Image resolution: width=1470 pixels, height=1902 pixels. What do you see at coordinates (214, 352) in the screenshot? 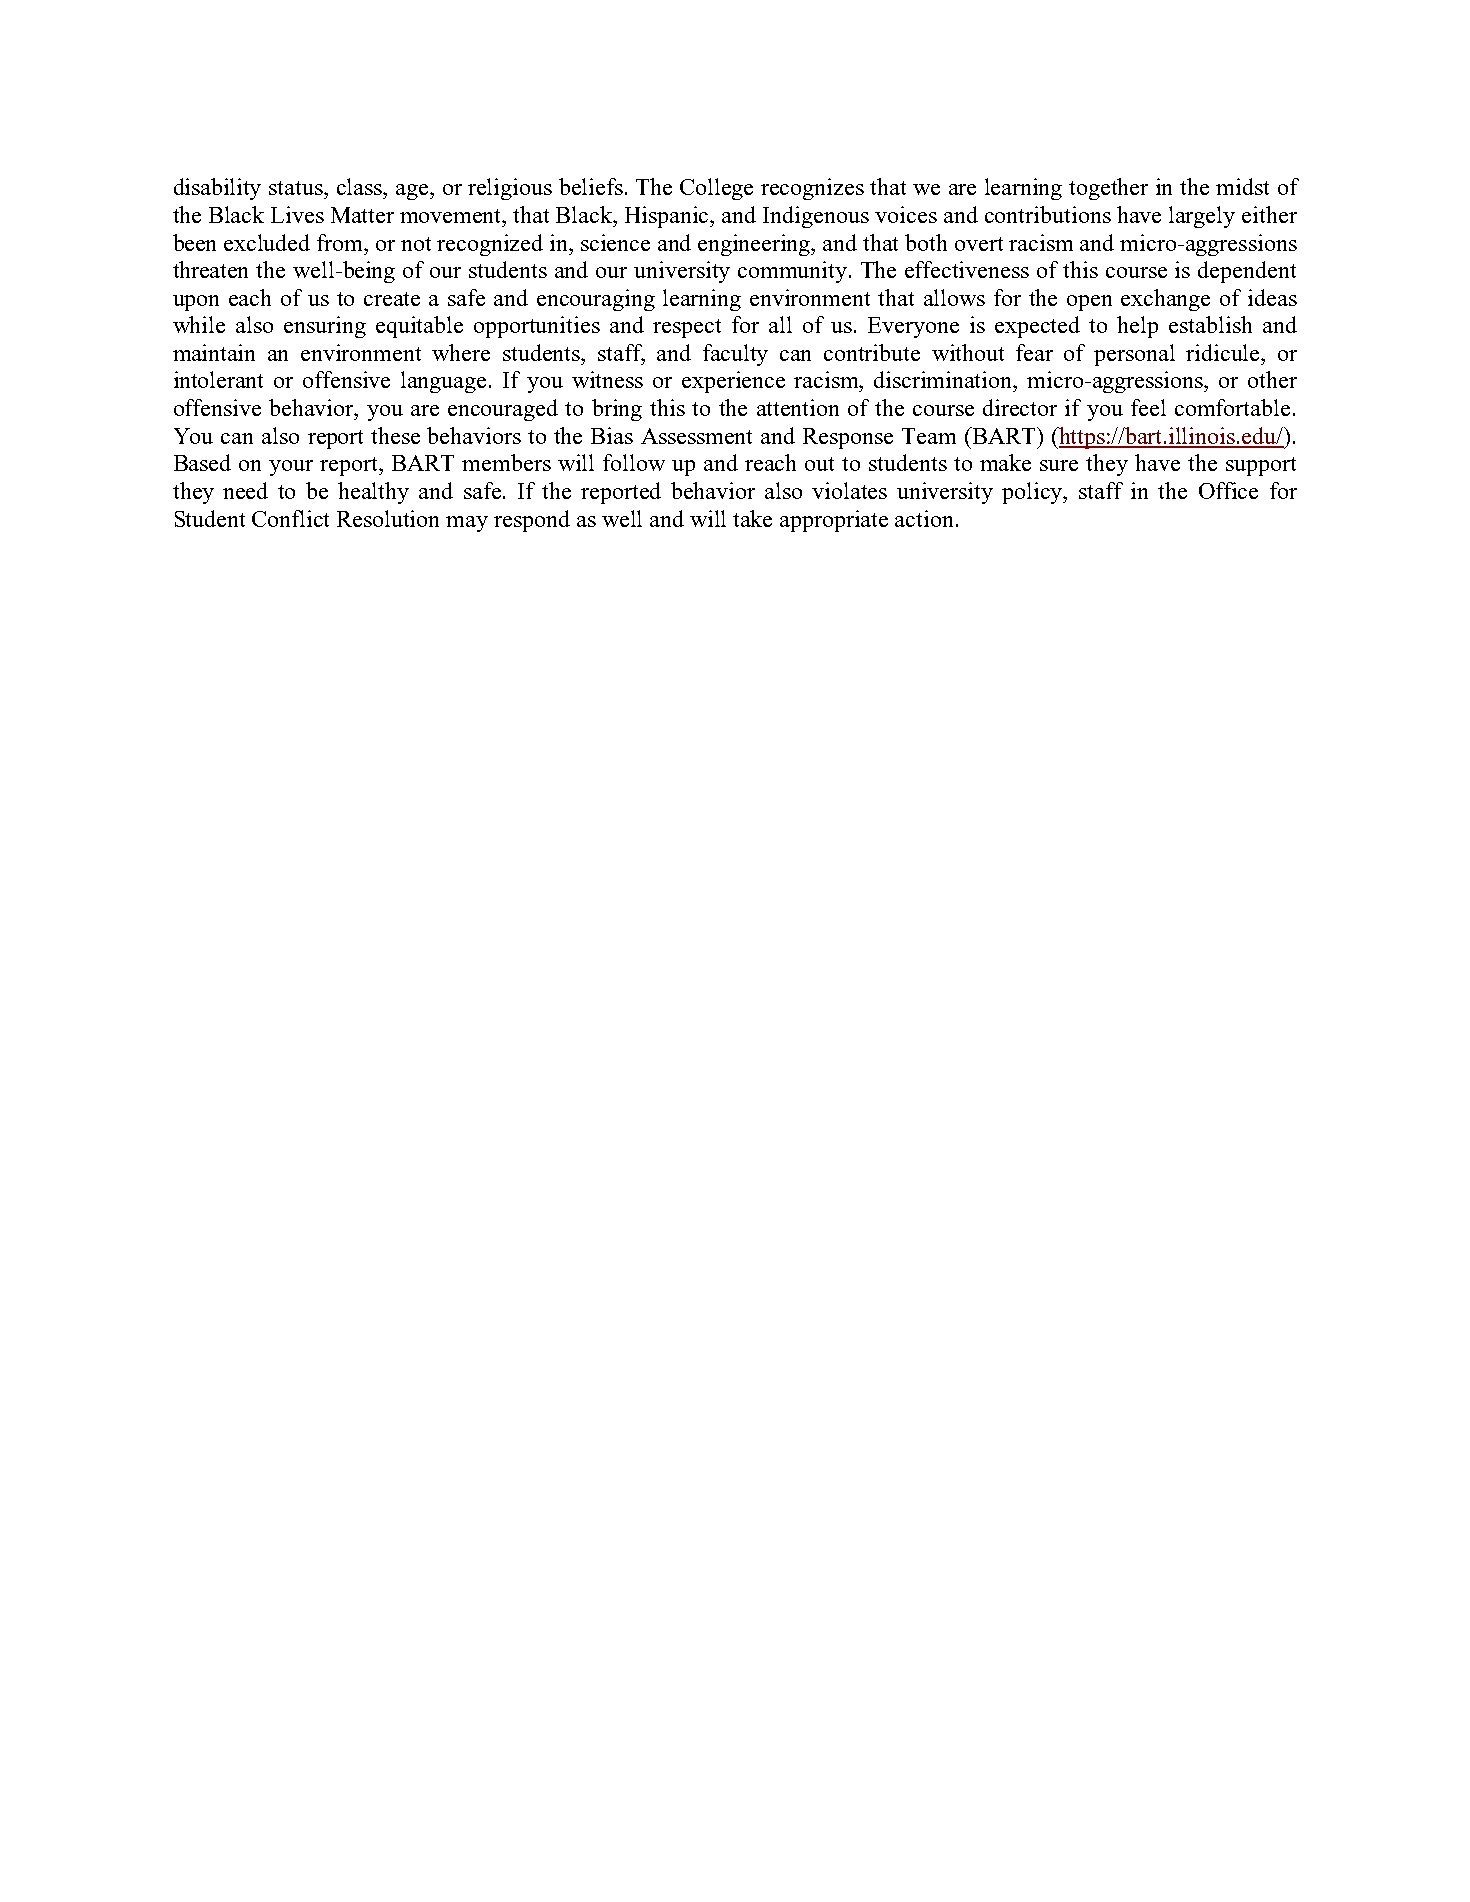
I see `maintain` at bounding box center [214, 352].
